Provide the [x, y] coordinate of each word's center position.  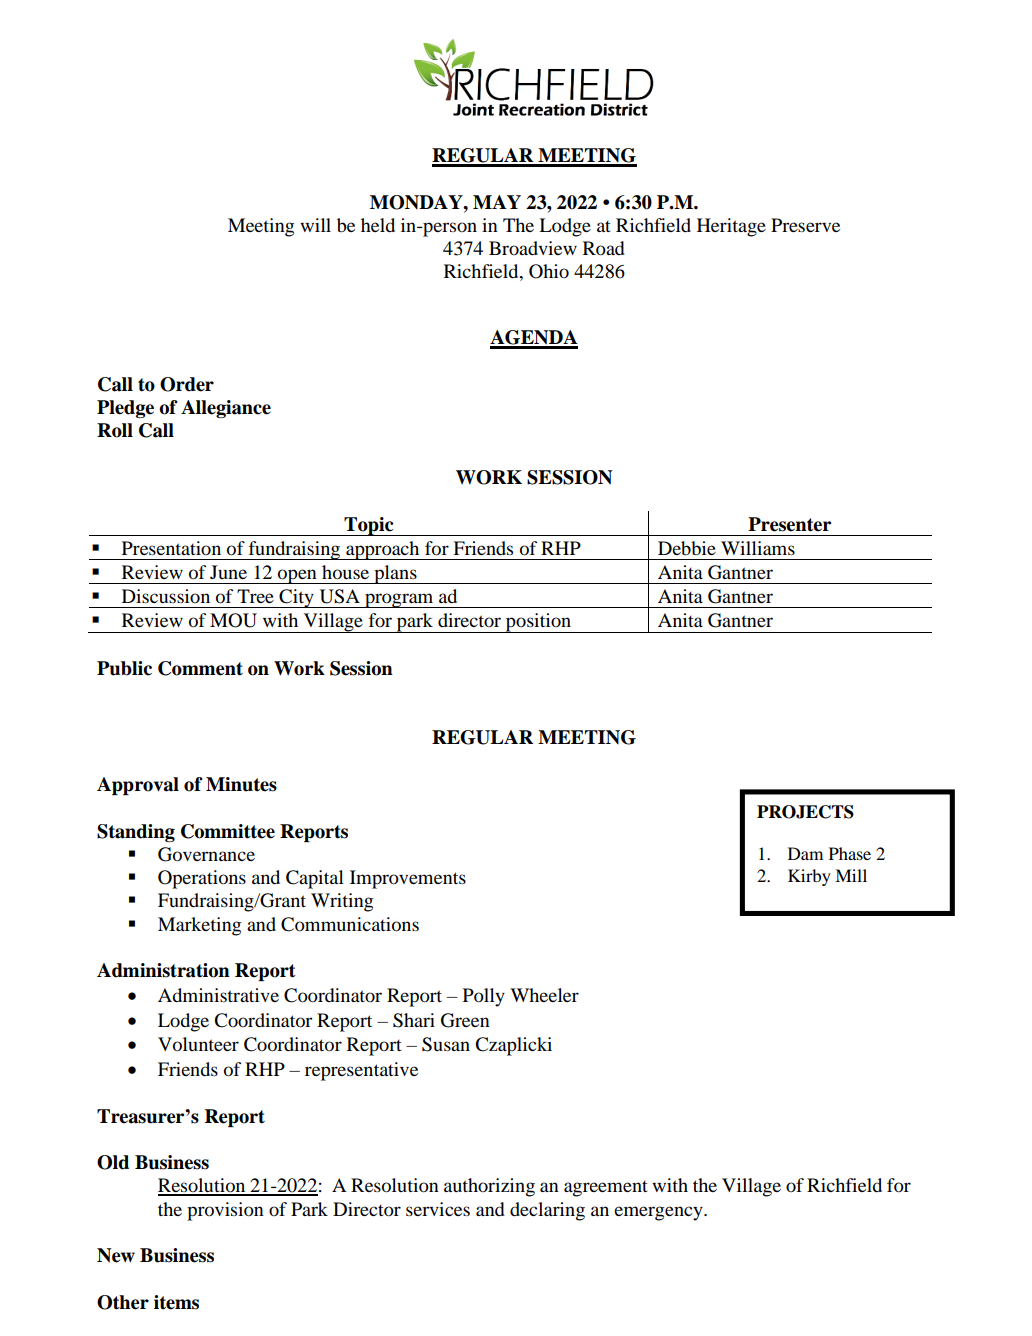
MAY [497, 202]
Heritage [731, 227]
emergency [659, 1213]
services [438, 1209]
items [176, 1302]
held [378, 225]
